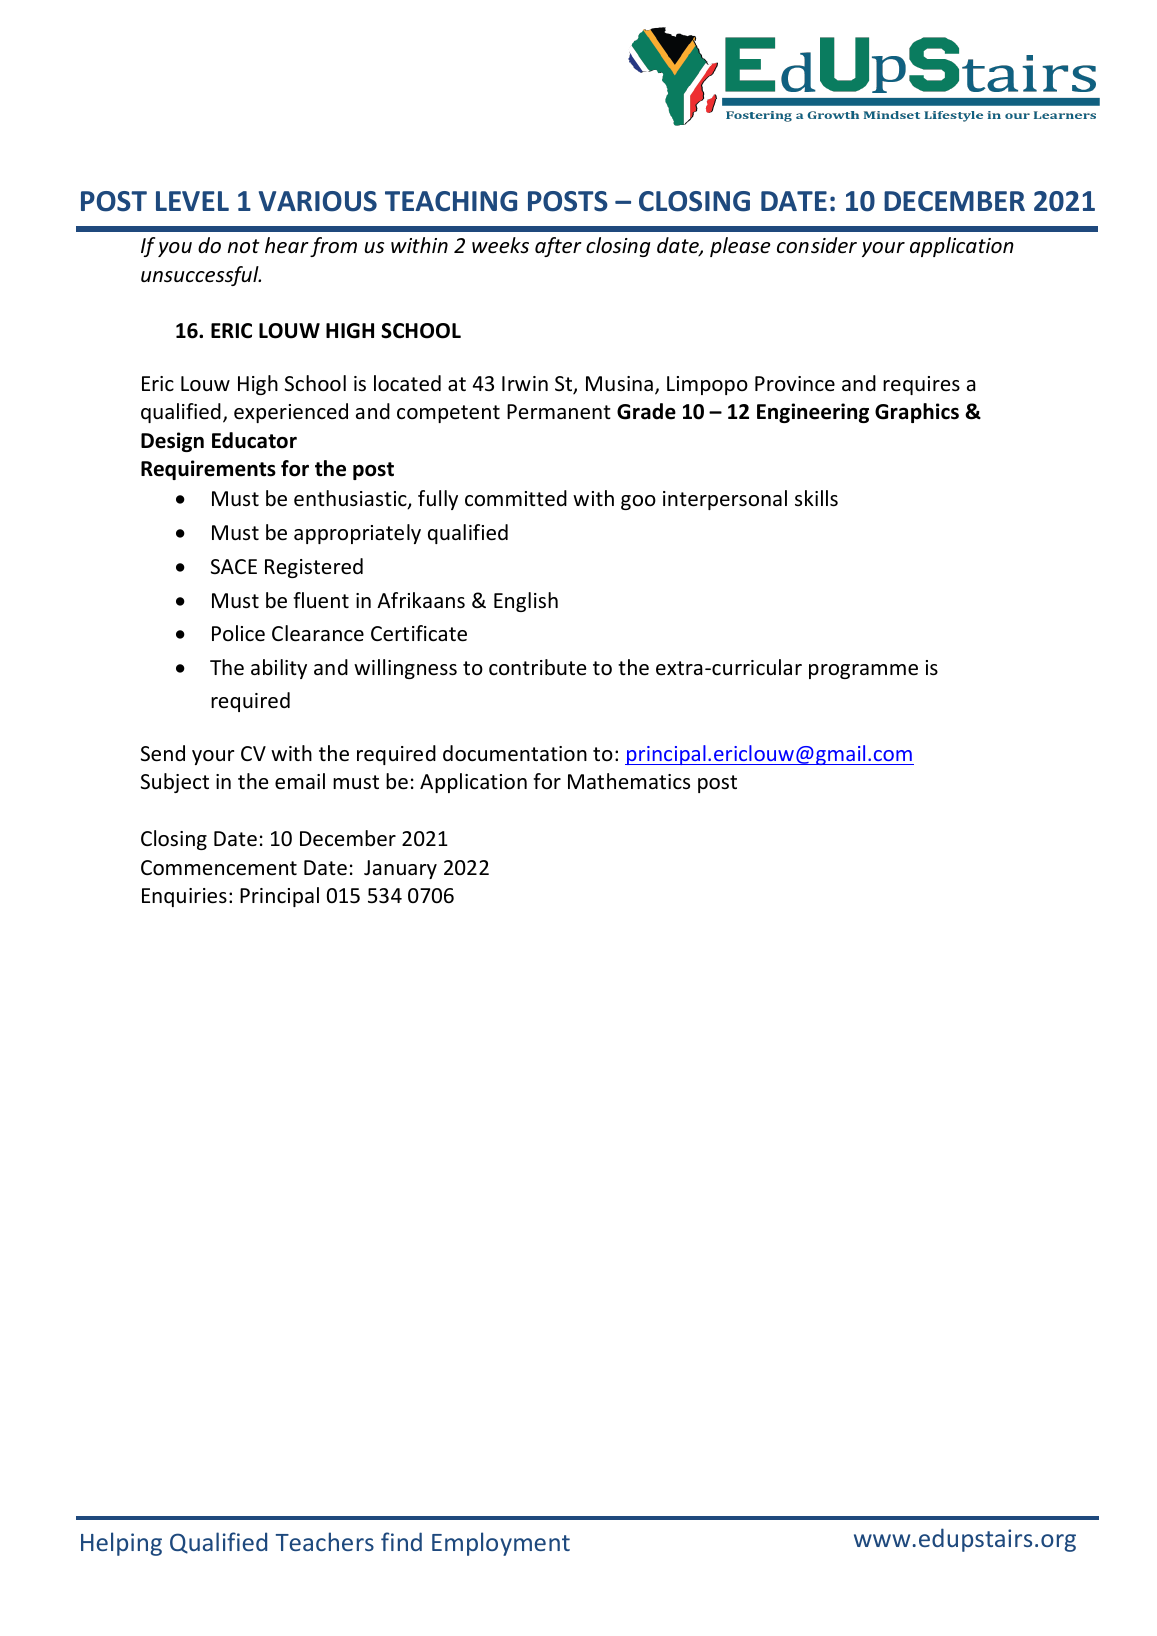 This screenshot has height=1636, width=1157. What do you see at coordinates (400, 869) in the screenshot?
I see `January` at bounding box center [400, 869].
